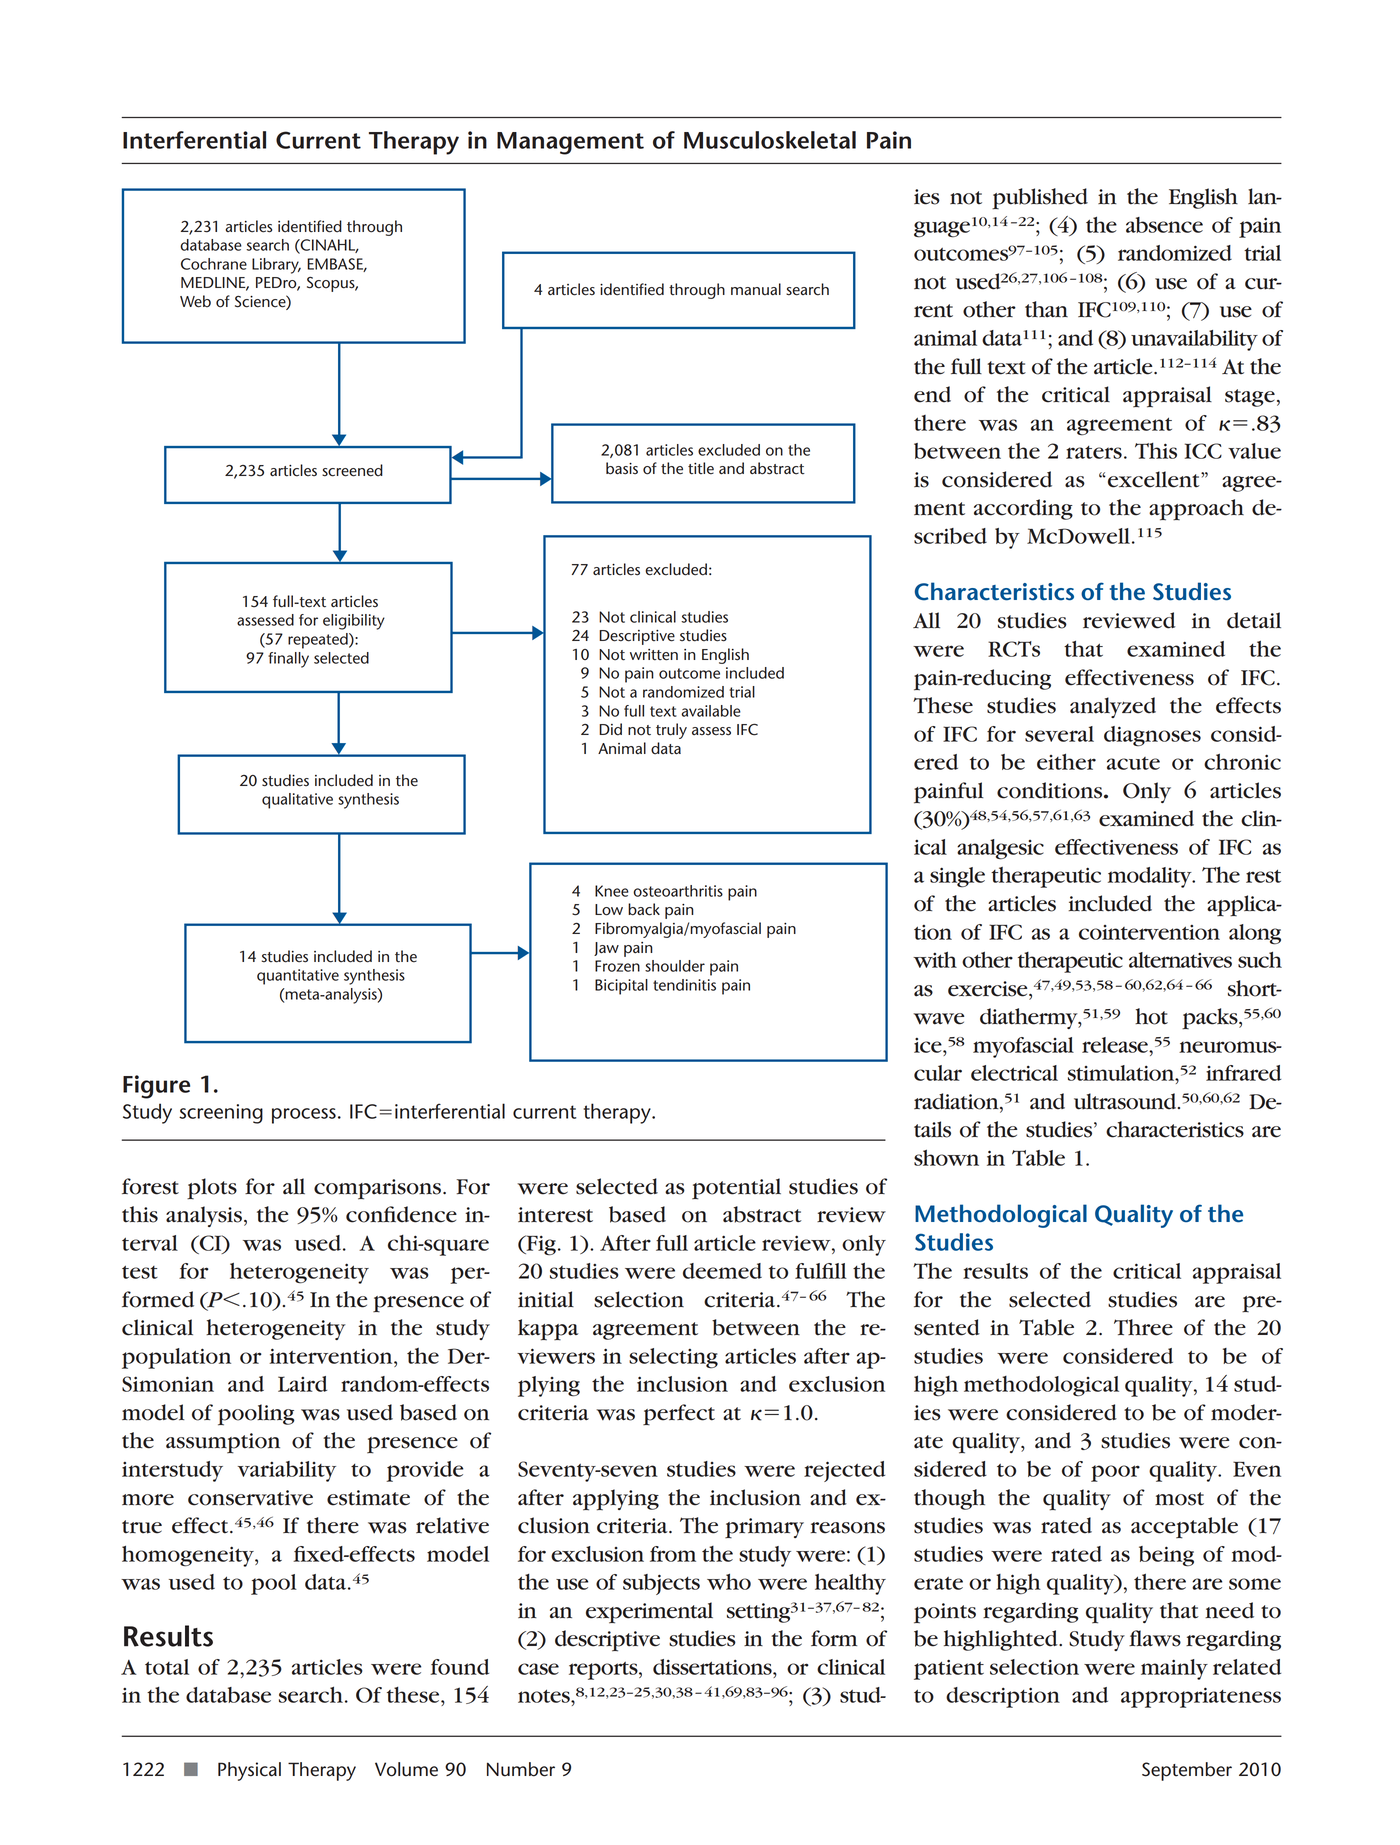  What do you see at coordinates (770, 140) in the screenshot?
I see `Musculoskeletal` at bounding box center [770, 140].
